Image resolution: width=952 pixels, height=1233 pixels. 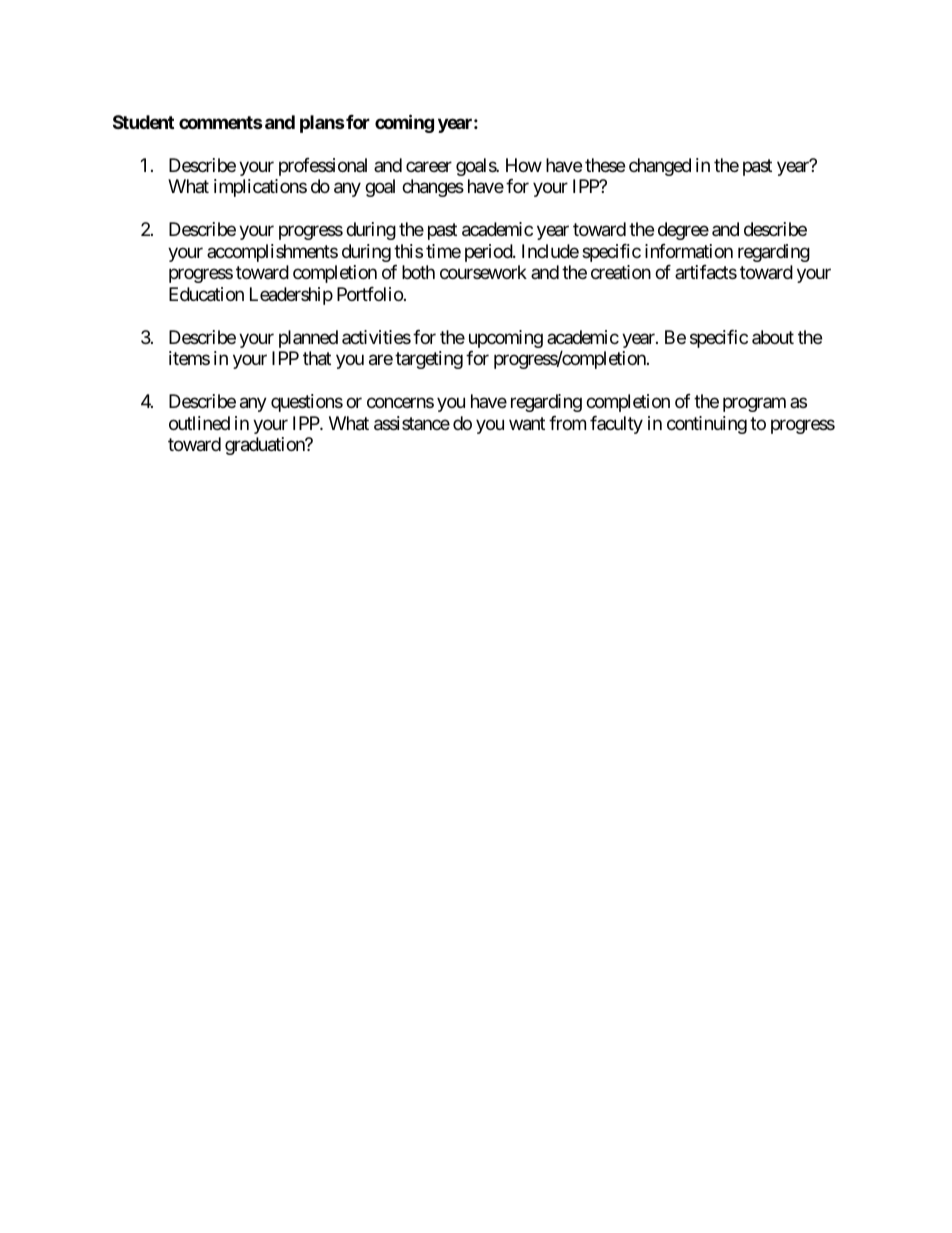 I want to click on targeting, so click(x=429, y=360).
